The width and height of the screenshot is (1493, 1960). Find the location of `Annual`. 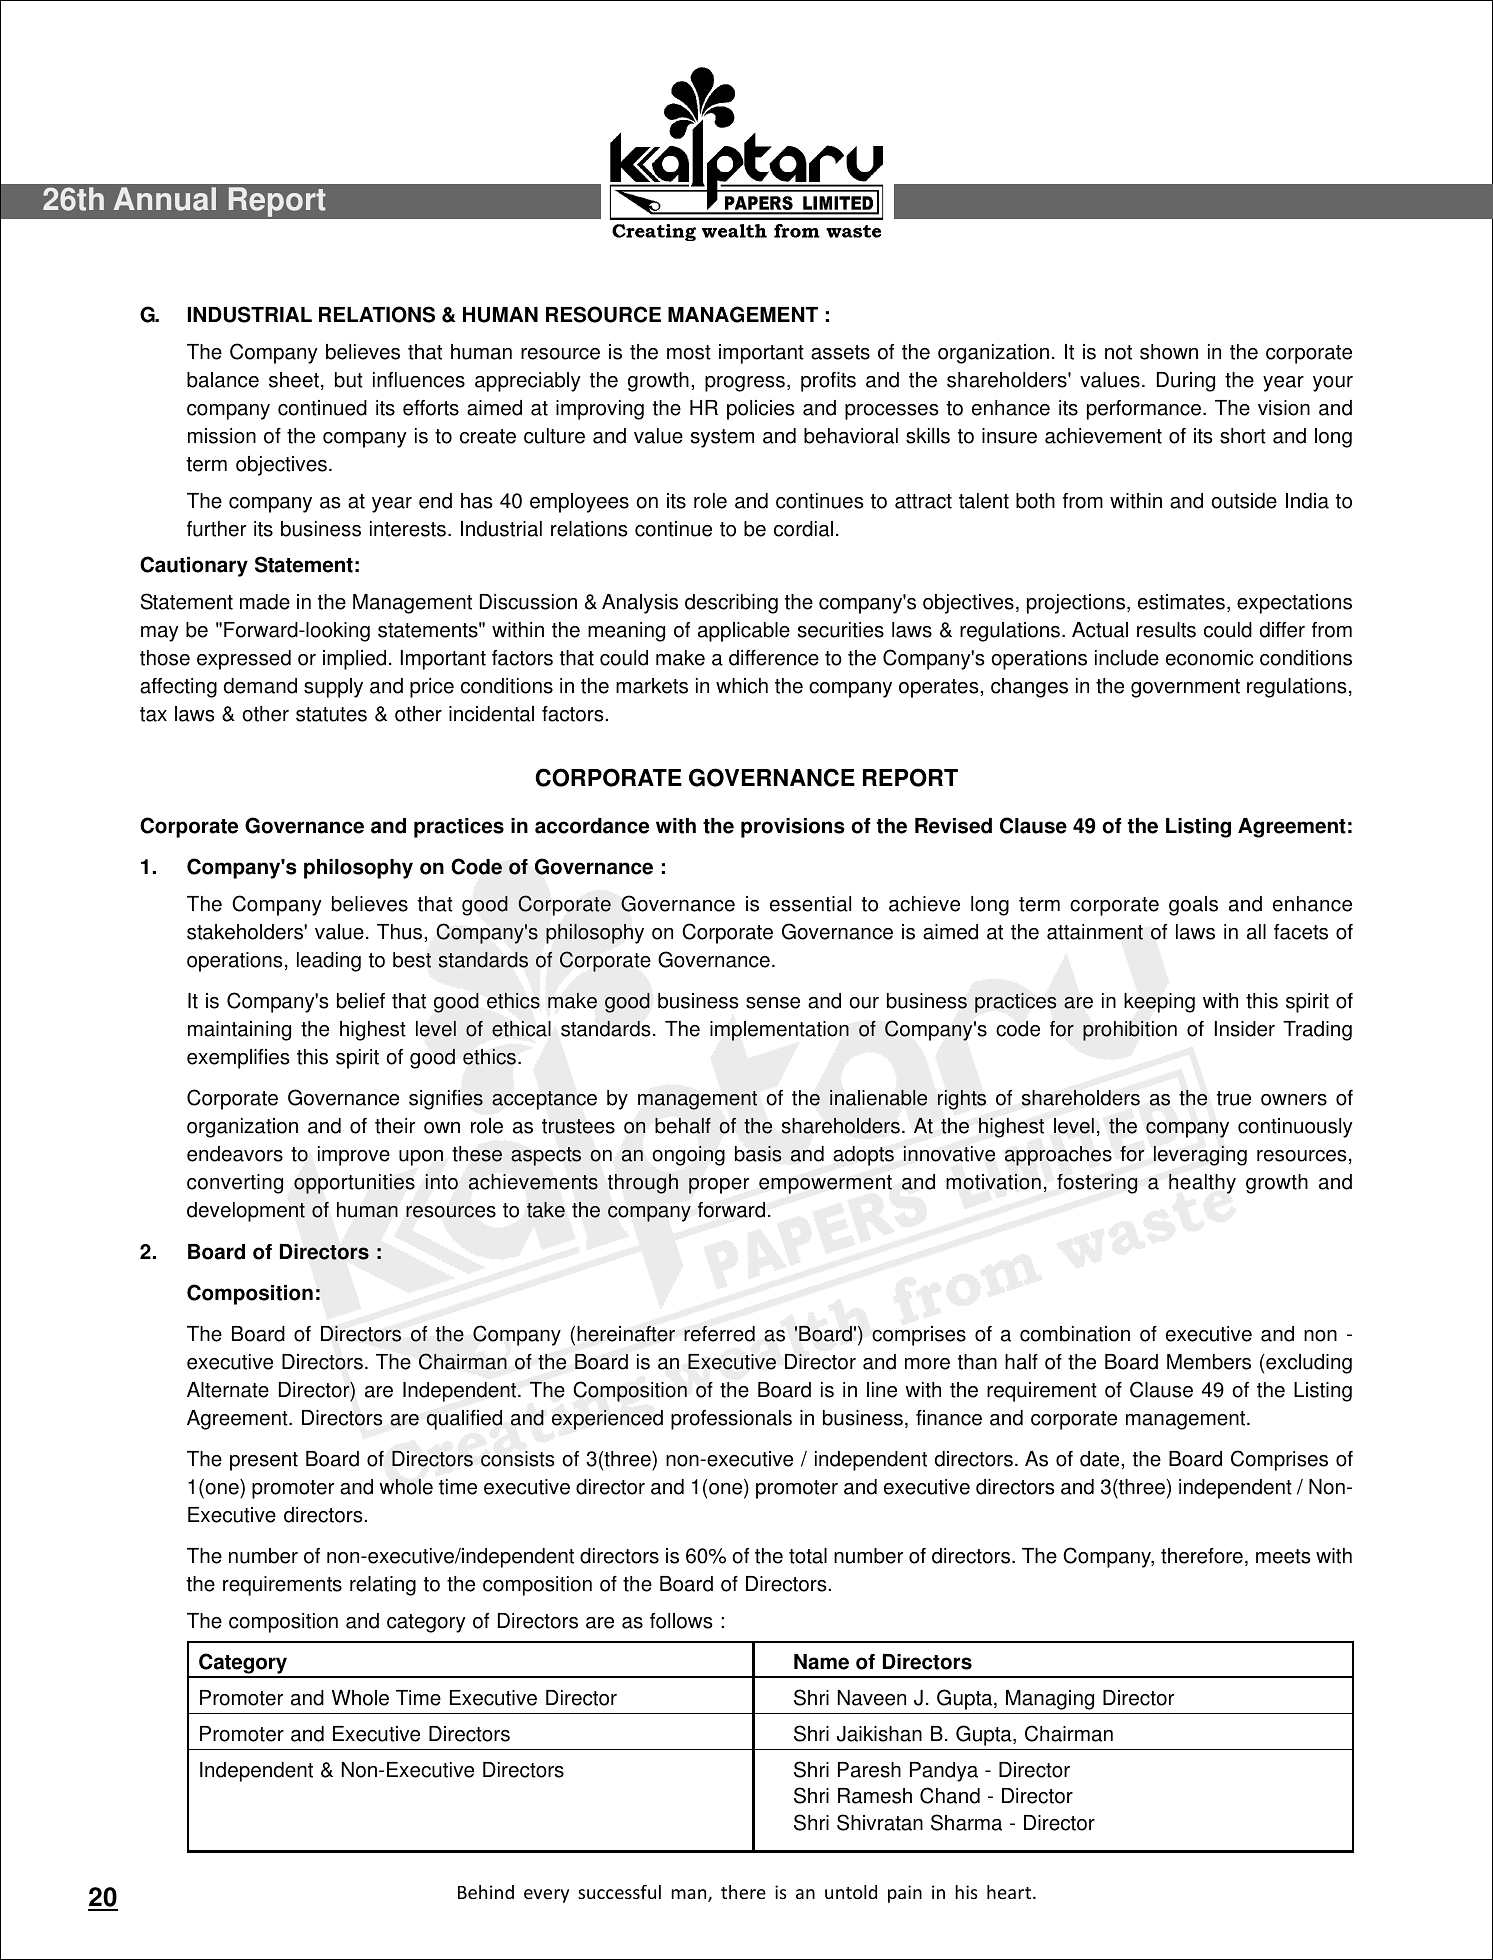

Annual is located at coordinates (165, 199).
